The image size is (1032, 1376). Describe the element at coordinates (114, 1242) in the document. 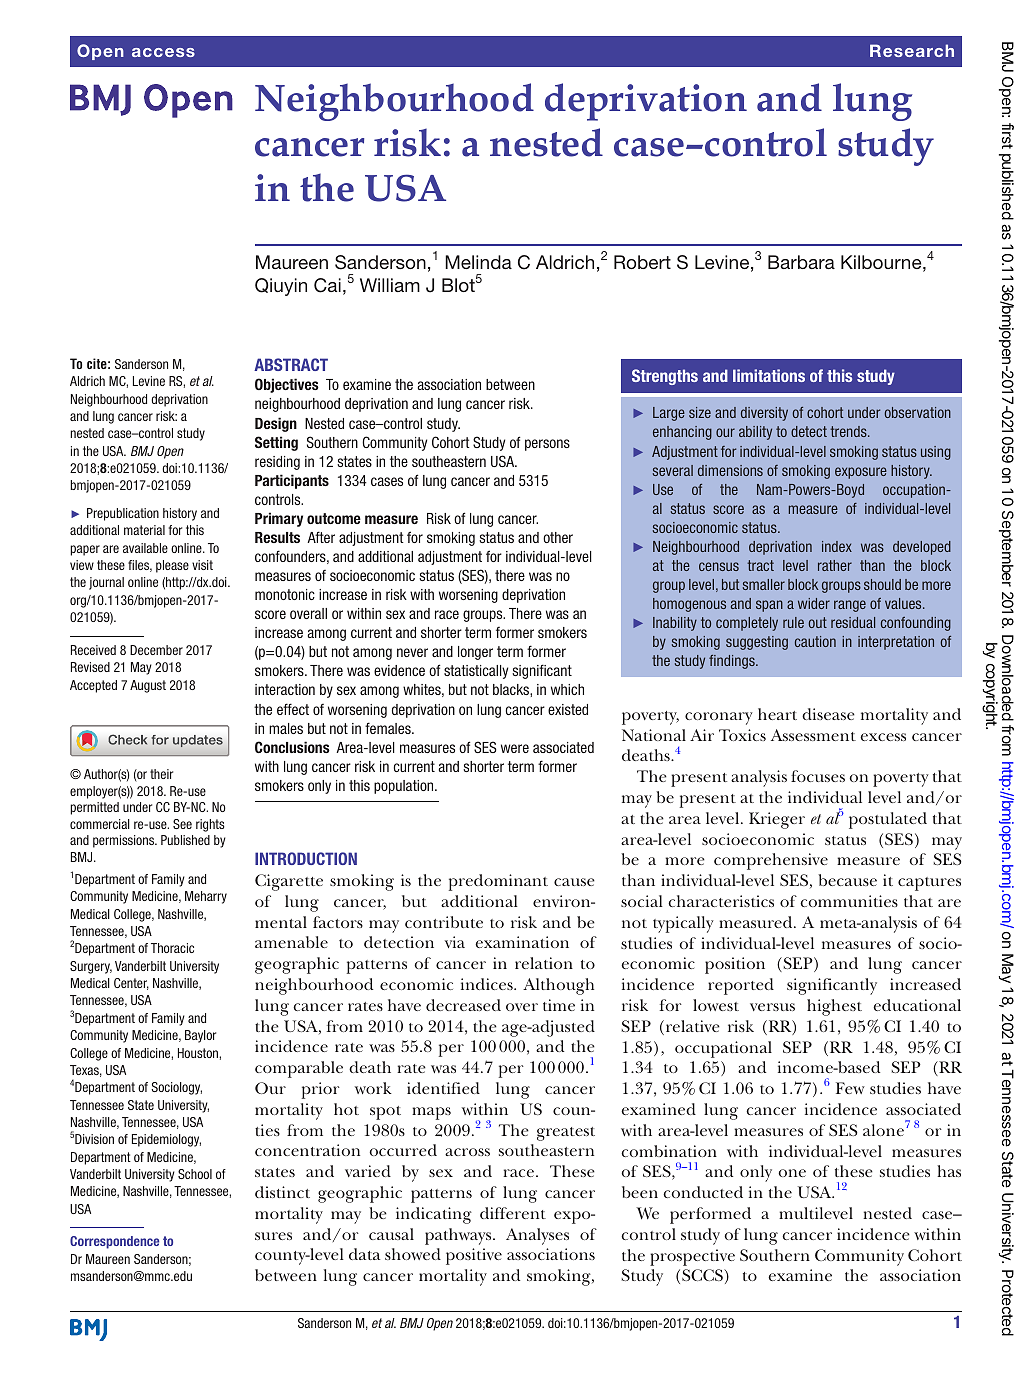

I see `Correspondence` at that location.
